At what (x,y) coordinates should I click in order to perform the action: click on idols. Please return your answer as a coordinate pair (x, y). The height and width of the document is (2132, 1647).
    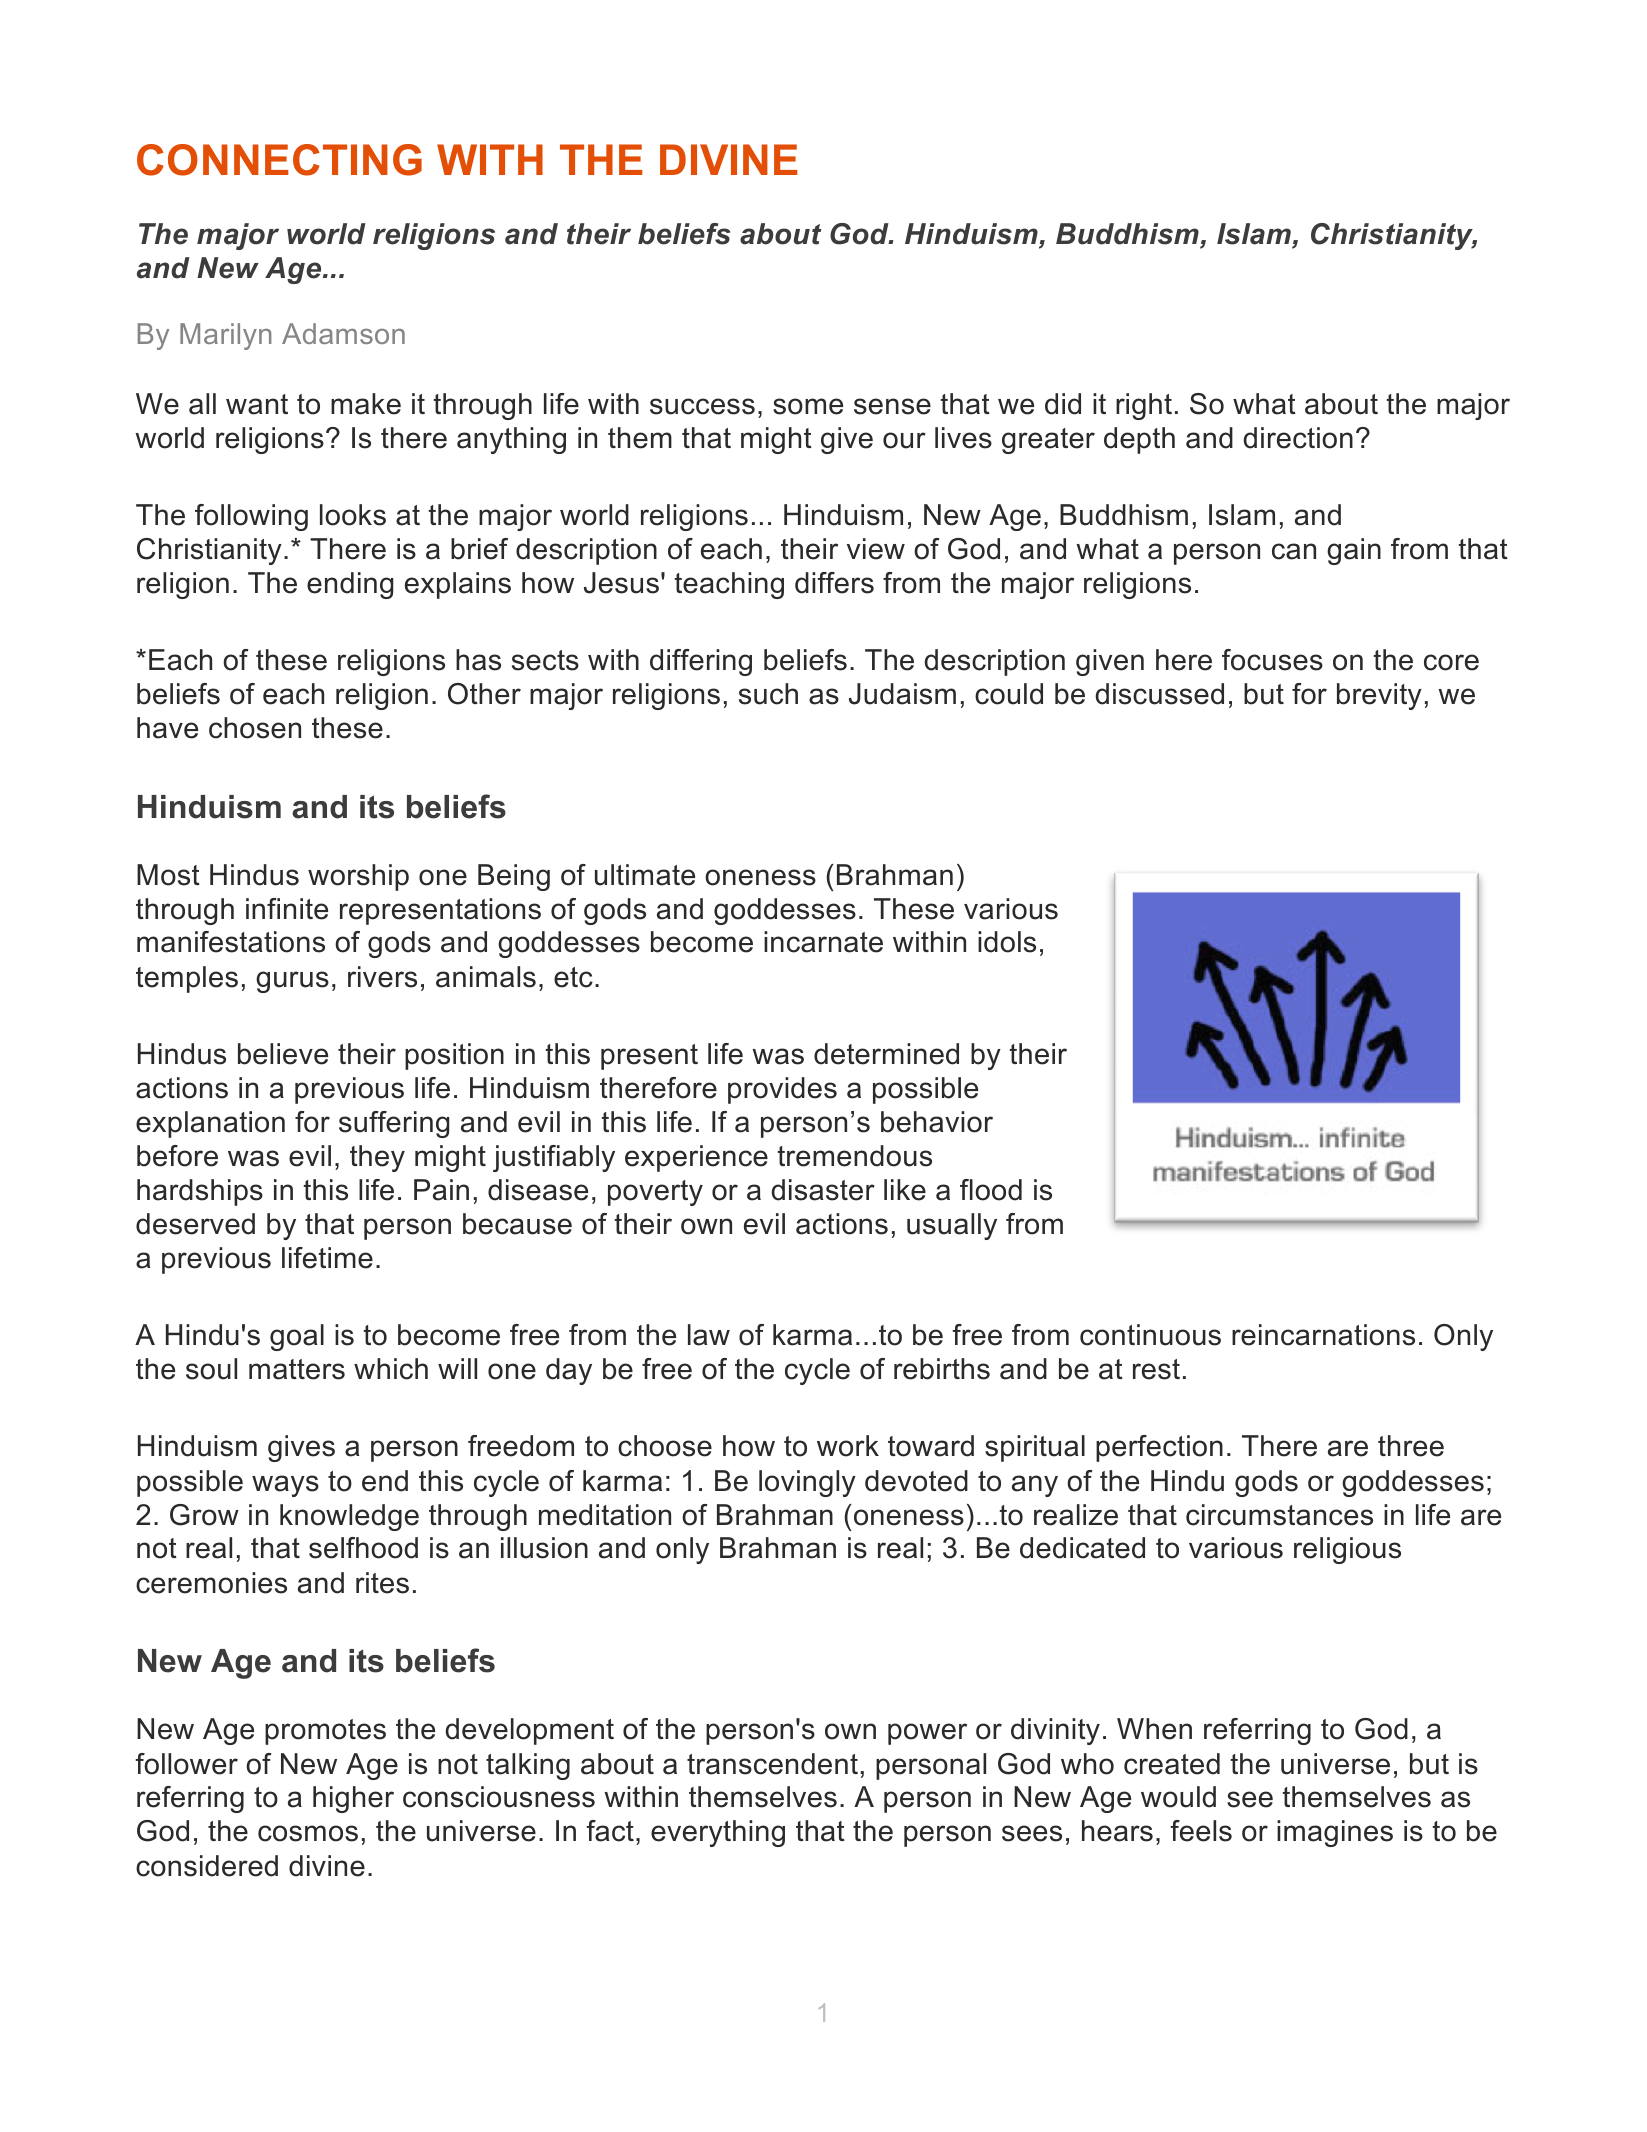
    Looking at the image, I should click on (1007, 942).
